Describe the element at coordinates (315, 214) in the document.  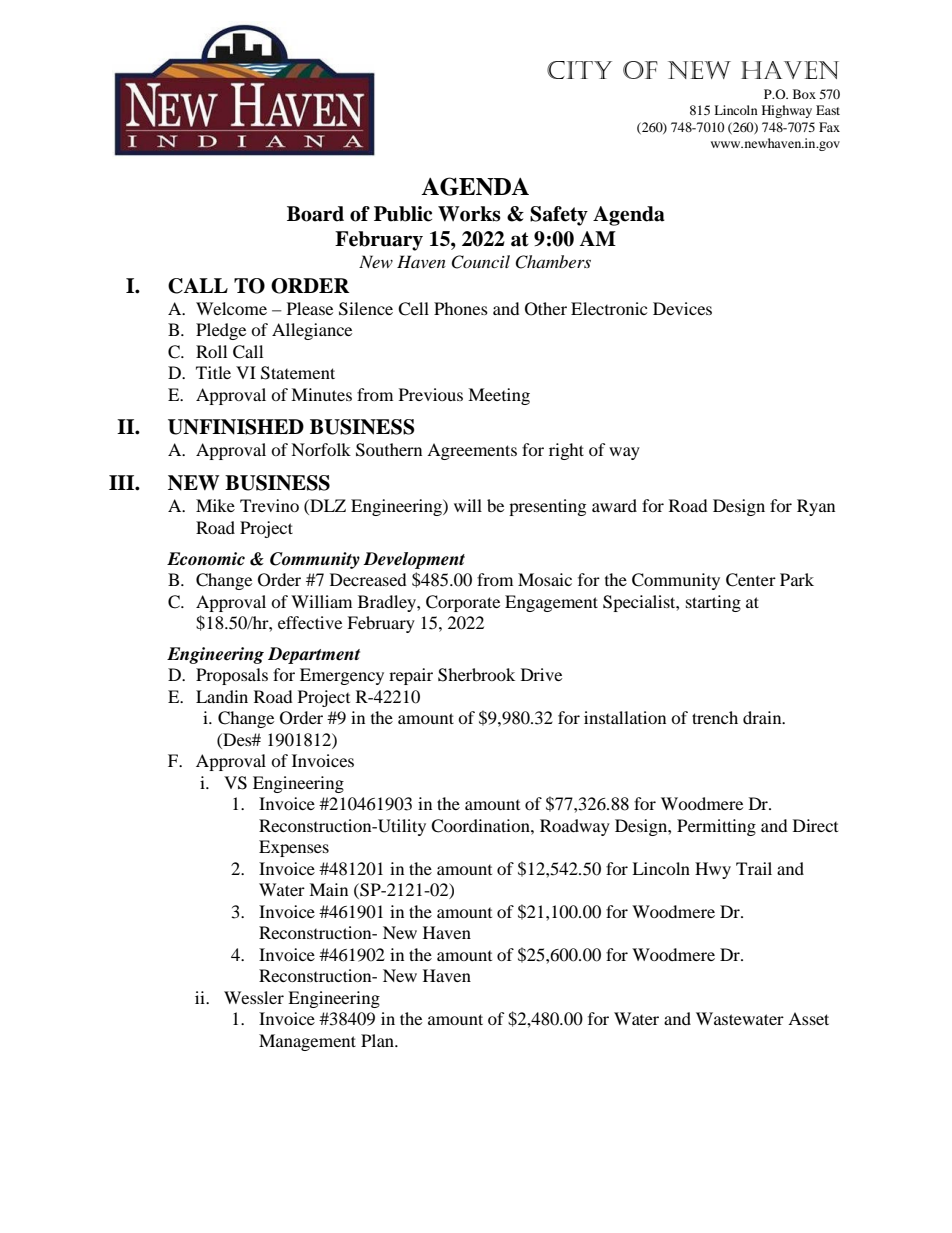
I see `Board` at that location.
